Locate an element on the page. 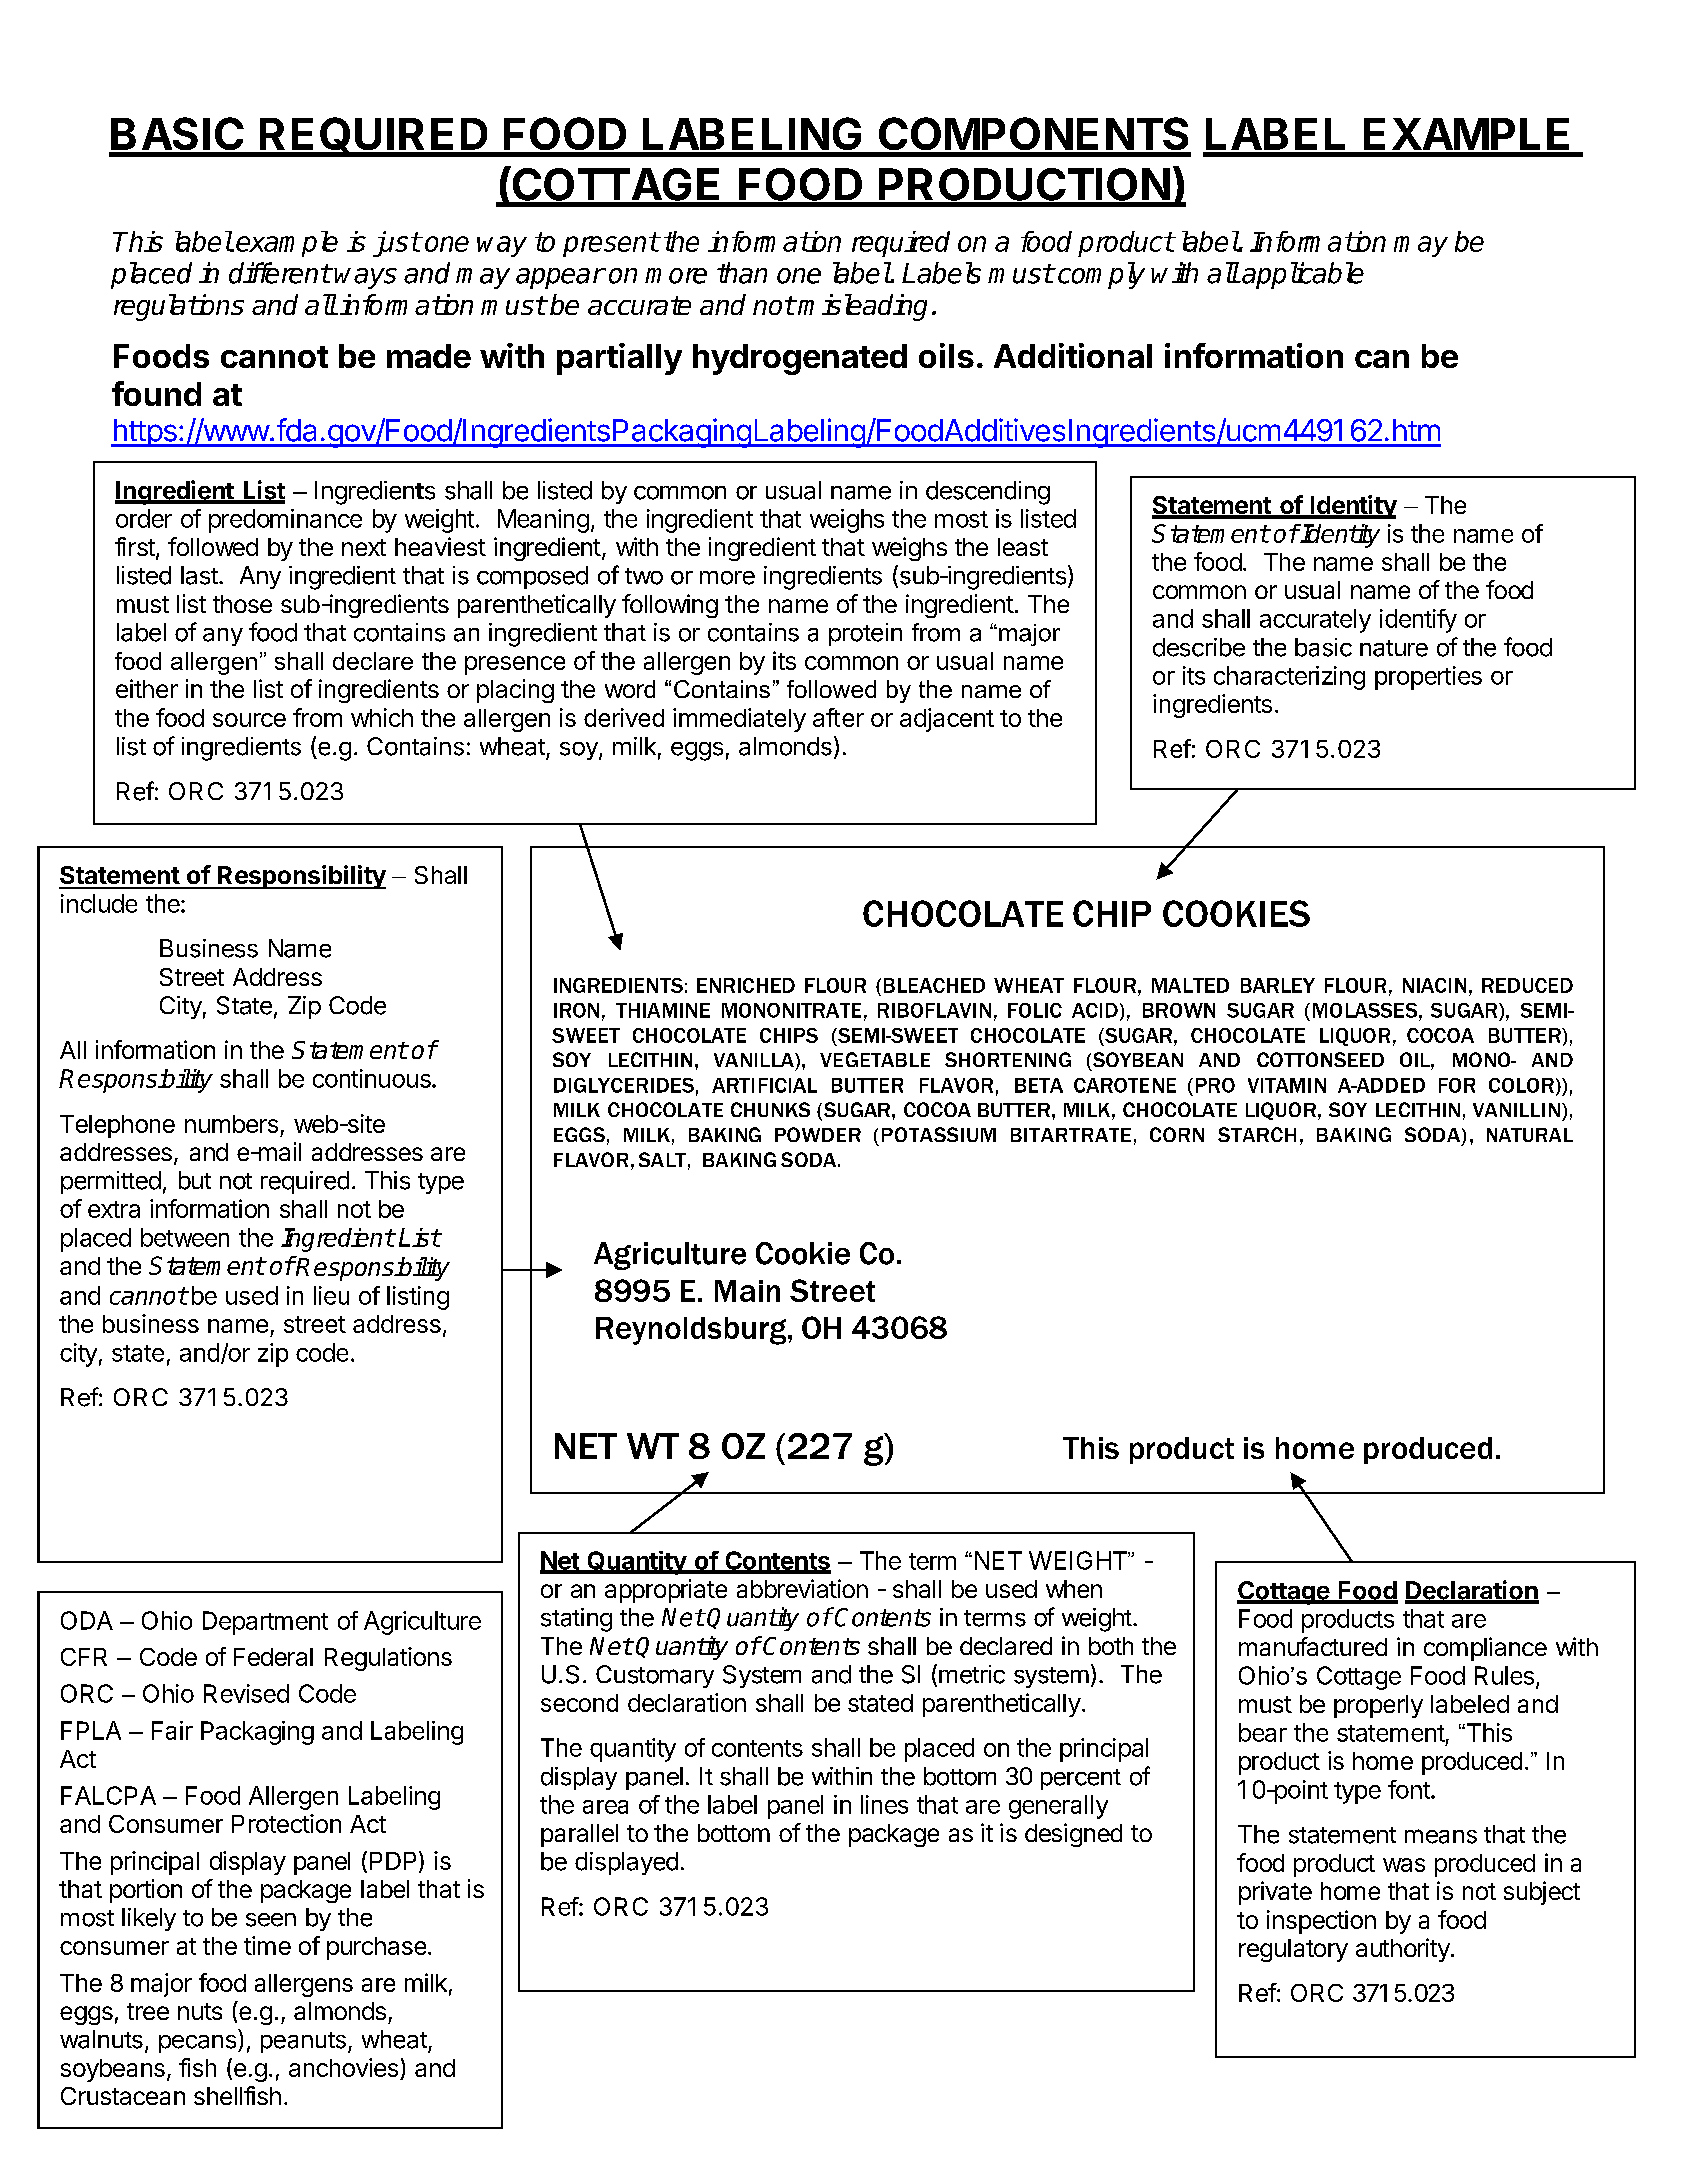 This image has height=2176, width=1682. NIACIN is located at coordinates (1434, 985).
